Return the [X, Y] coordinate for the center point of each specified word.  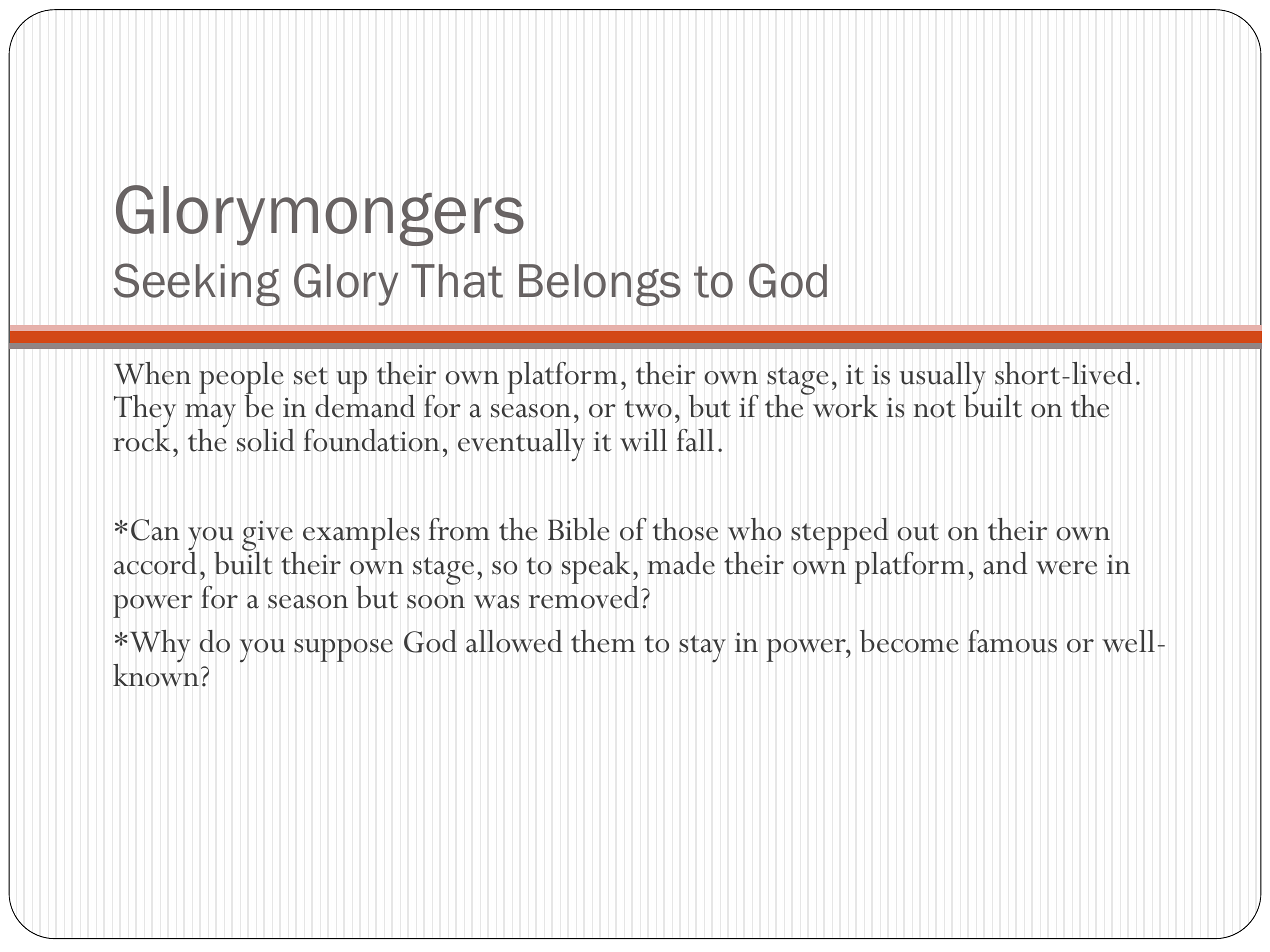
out [918, 532]
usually [942, 379]
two [648, 409]
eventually [521, 445]
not [935, 409]
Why [159, 646]
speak [597, 569]
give [268, 537]
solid [266, 440]
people [241, 379]
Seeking [197, 284]
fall [695, 440]
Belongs [600, 285]
